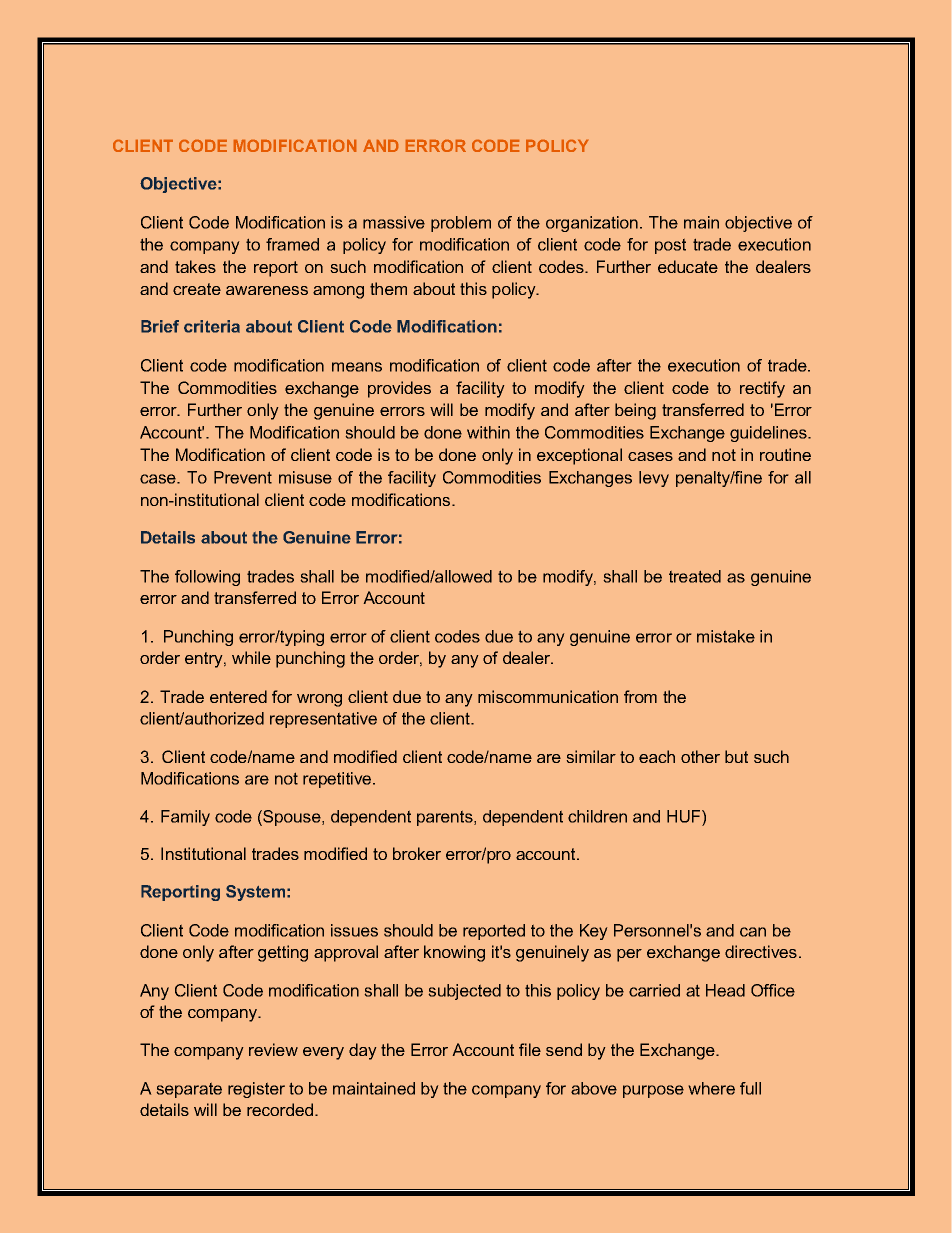 The image size is (952, 1233). Describe the element at coordinates (726, 636) in the screenshot. I see `mistake` at that location.
